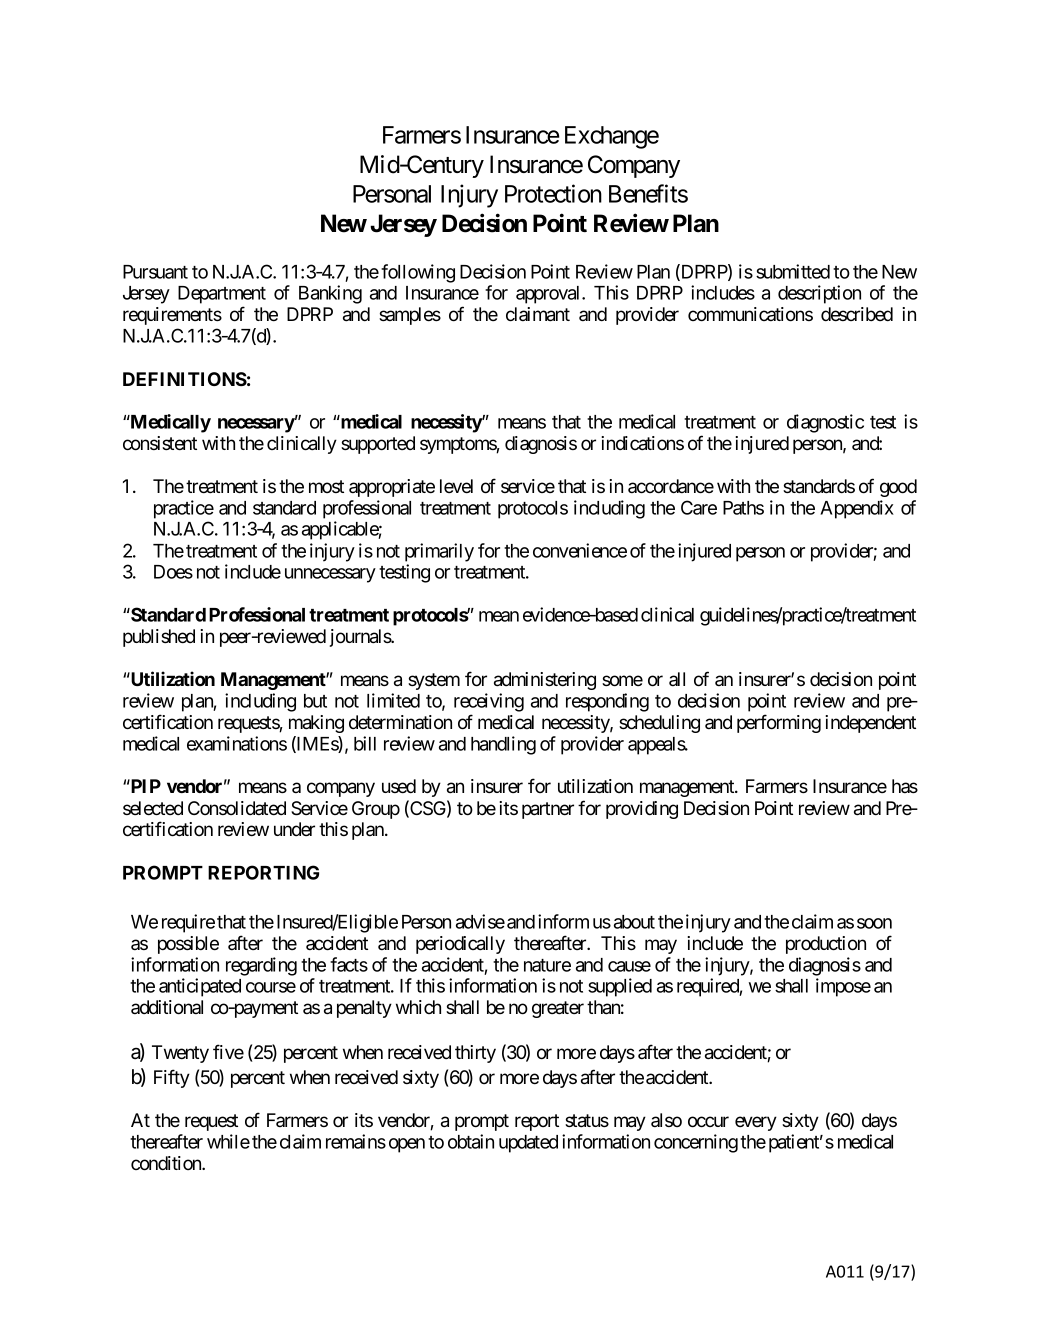 The height and width of the page is (1344, 1038). I want to click on level, so click(456, 486).
